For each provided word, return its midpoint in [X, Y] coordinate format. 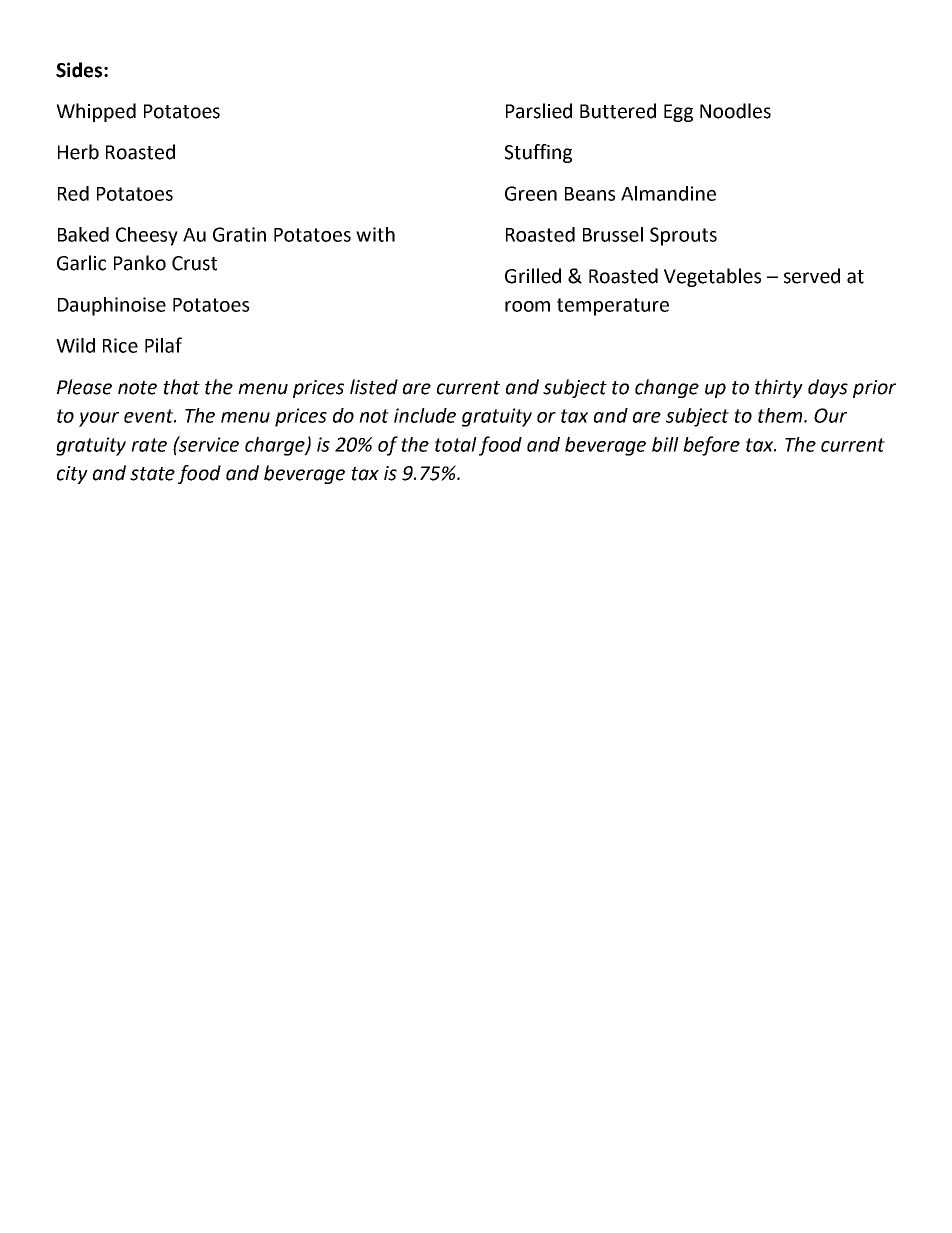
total [456, 444]
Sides [80, 70]
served [812, 276]
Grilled [533, 276]
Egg [678, 113]
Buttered [618, 111]
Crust [194, 263]
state [152, 474]
